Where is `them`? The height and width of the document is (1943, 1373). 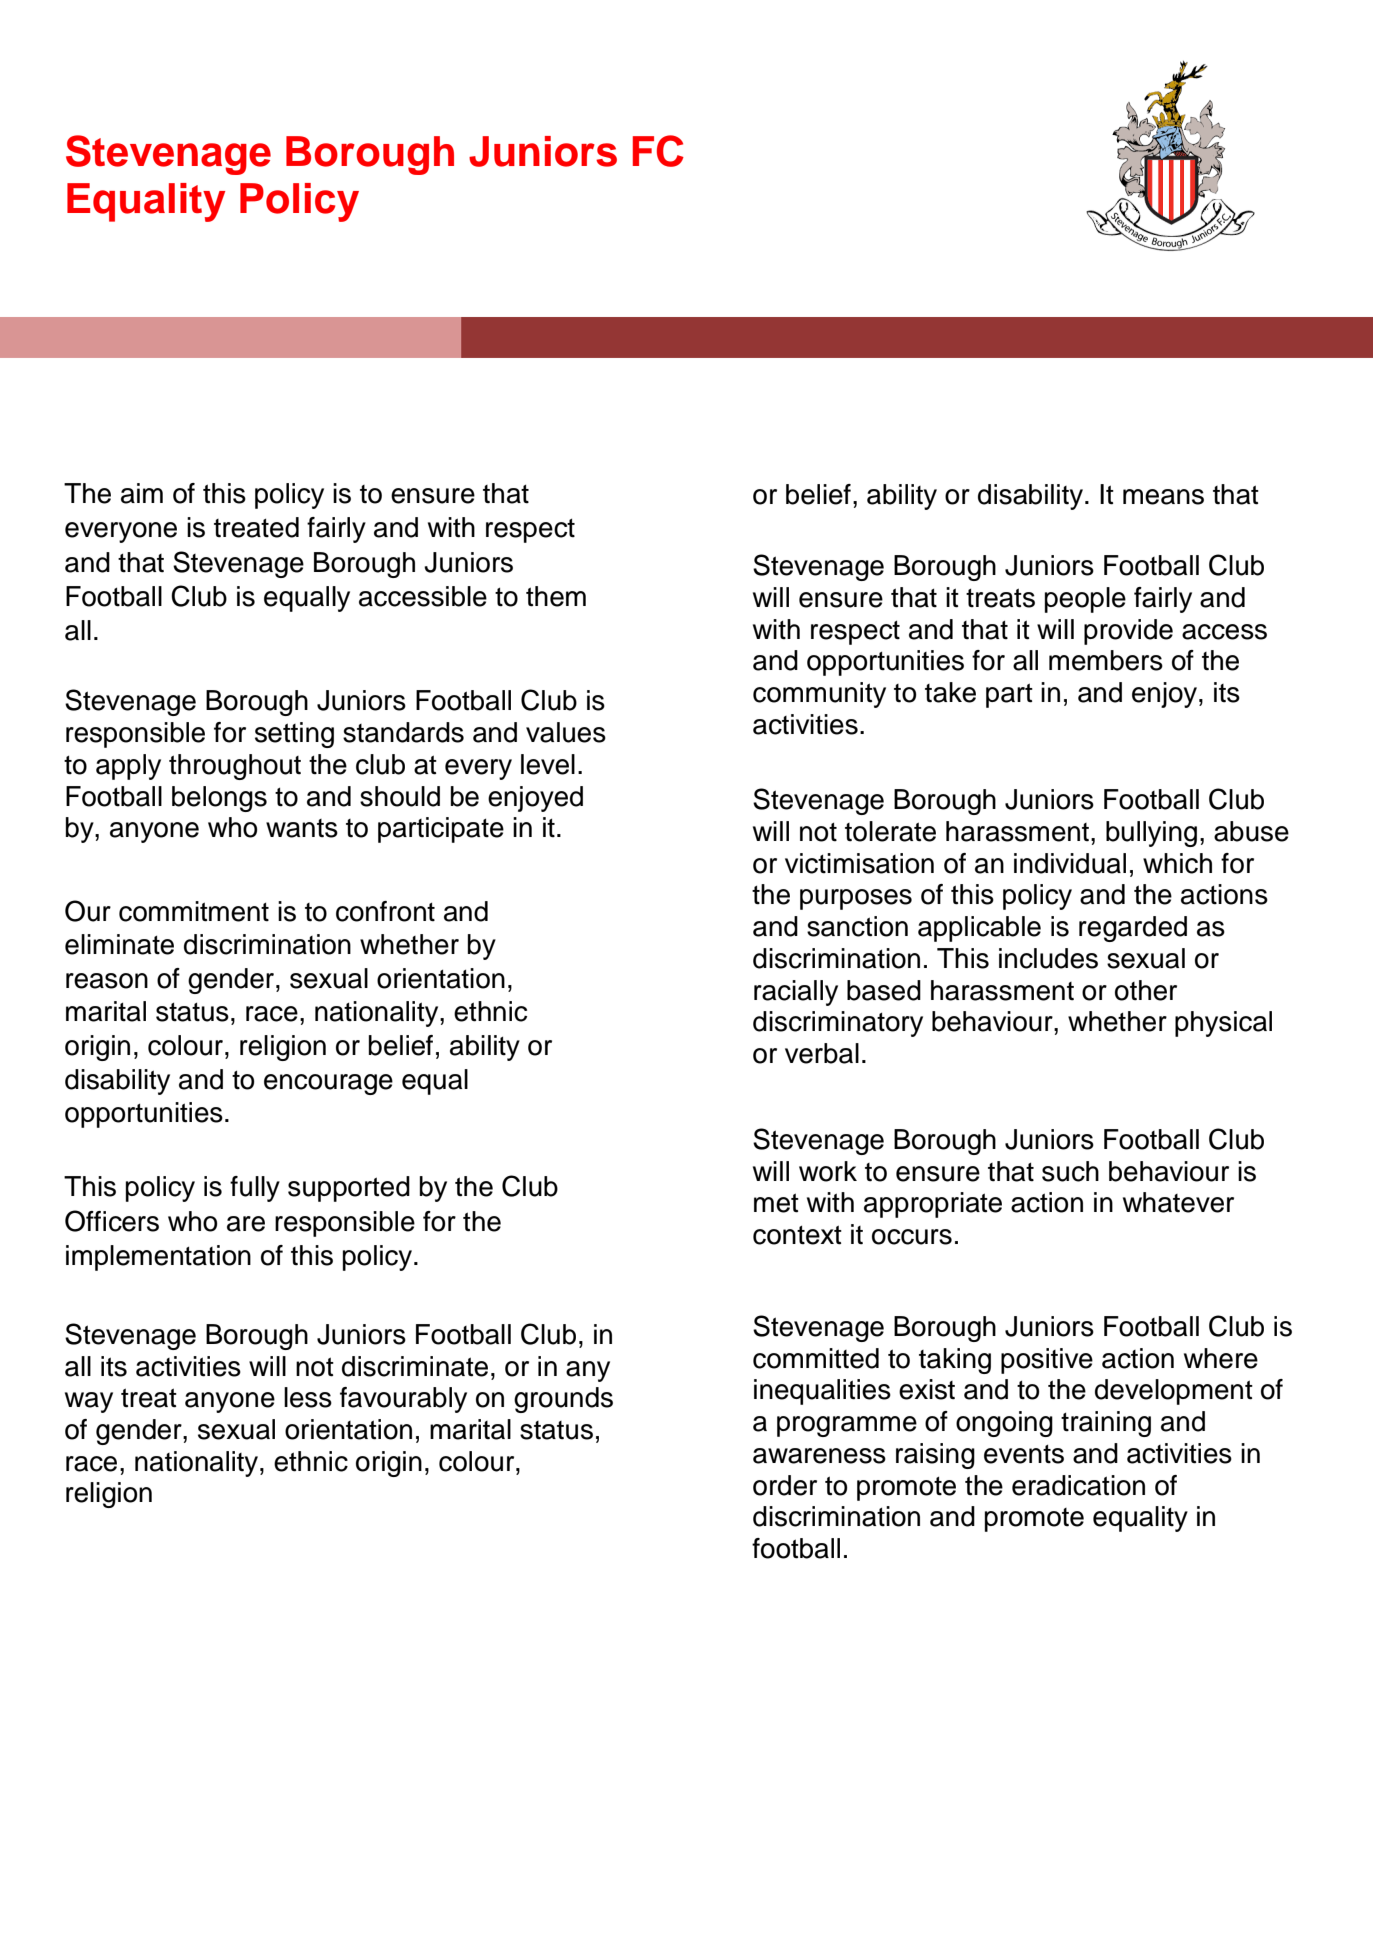 them is located at coordinates (556, 596).
